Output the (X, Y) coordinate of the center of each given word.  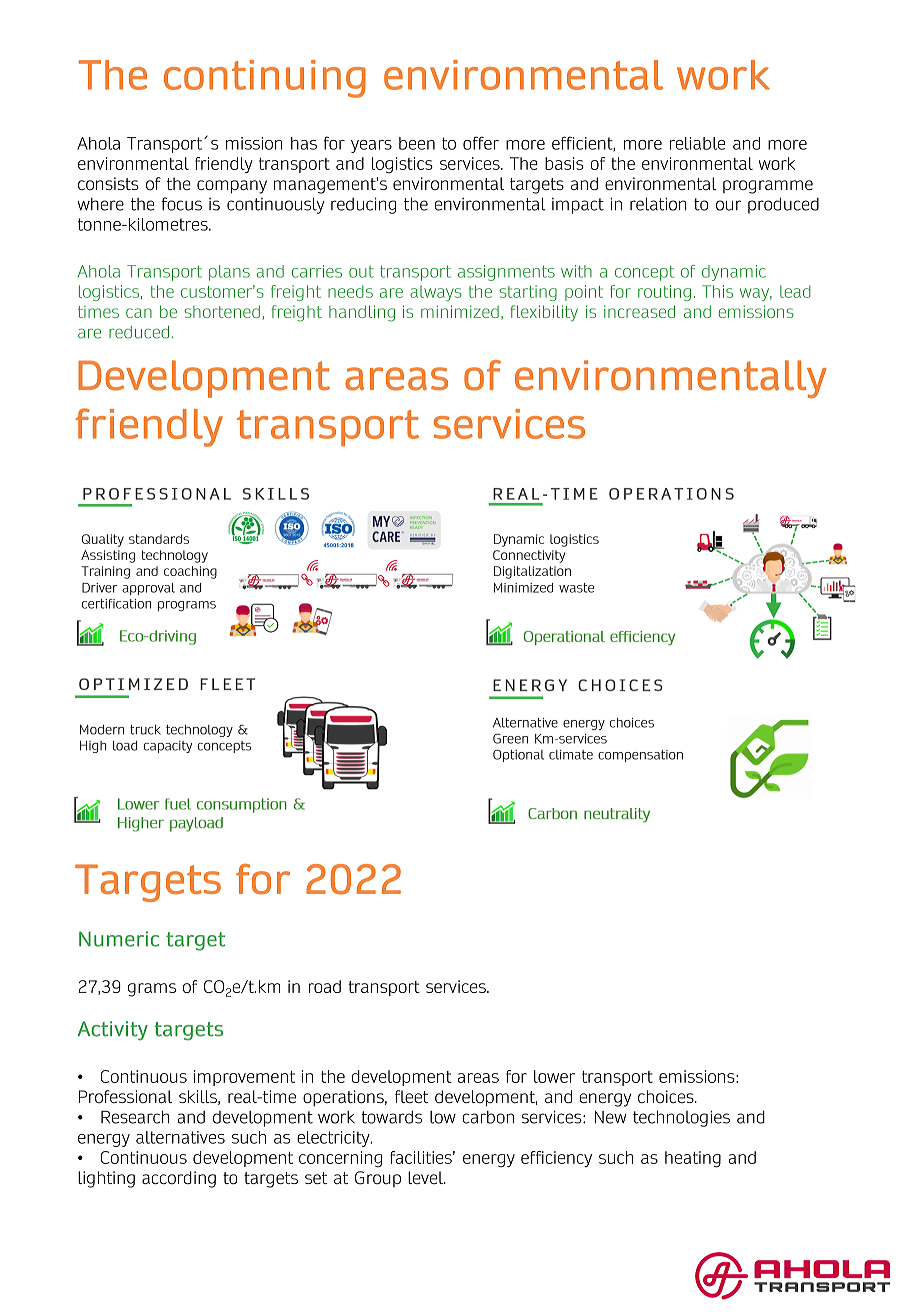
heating (693, 1159)
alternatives (180, 1137)
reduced (139, 332)
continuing (265, 79)
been (417, 143)
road (325, 986)
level (426, 1177)
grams (152, 990)
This (717, 291)
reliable (697, 143)
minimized (460, 311)
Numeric (119, 939)
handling (362, 313)
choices (667, 1096)
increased (639, 311)
